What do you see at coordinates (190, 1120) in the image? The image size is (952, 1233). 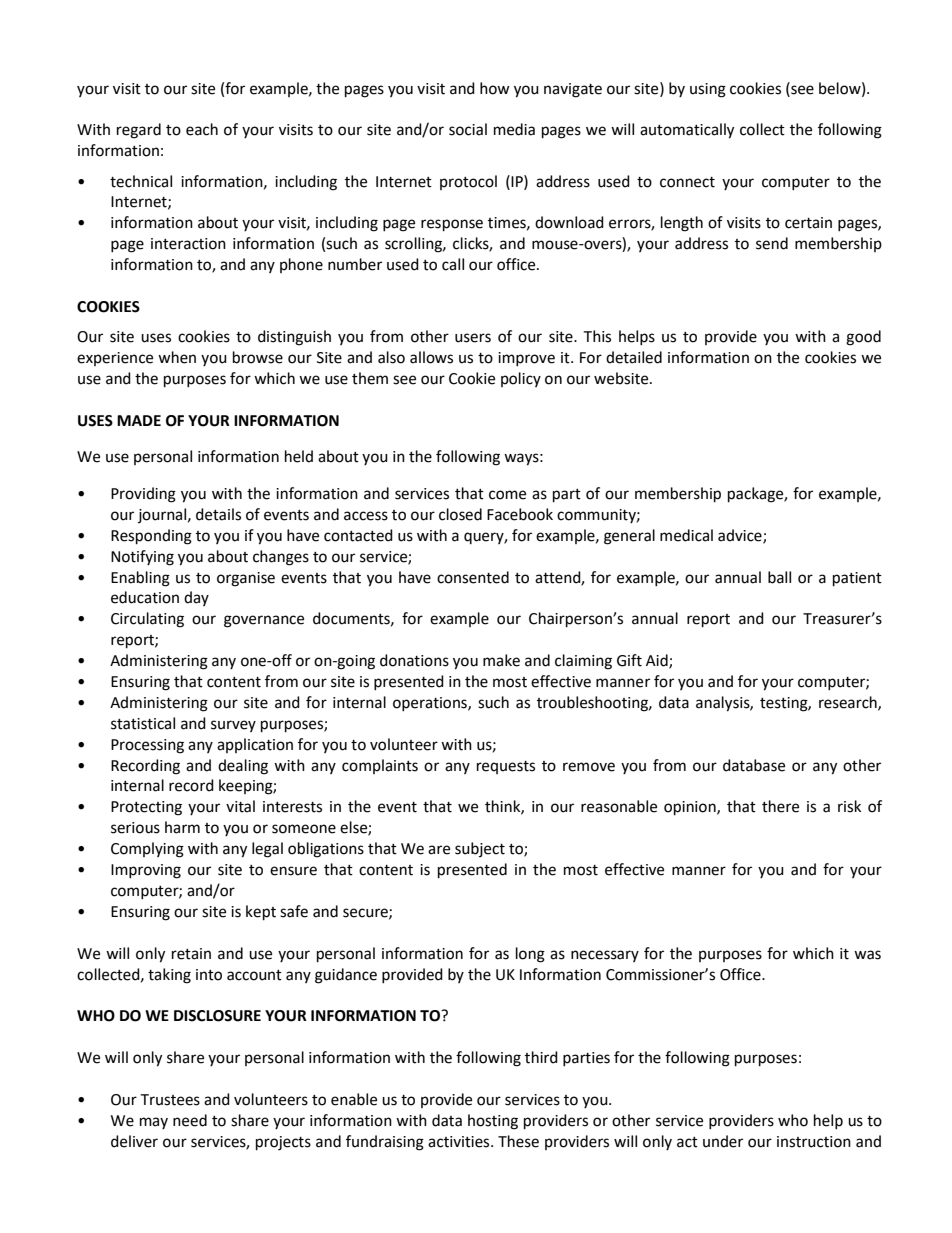 I see `need` at bounding box center [190, 1120].
